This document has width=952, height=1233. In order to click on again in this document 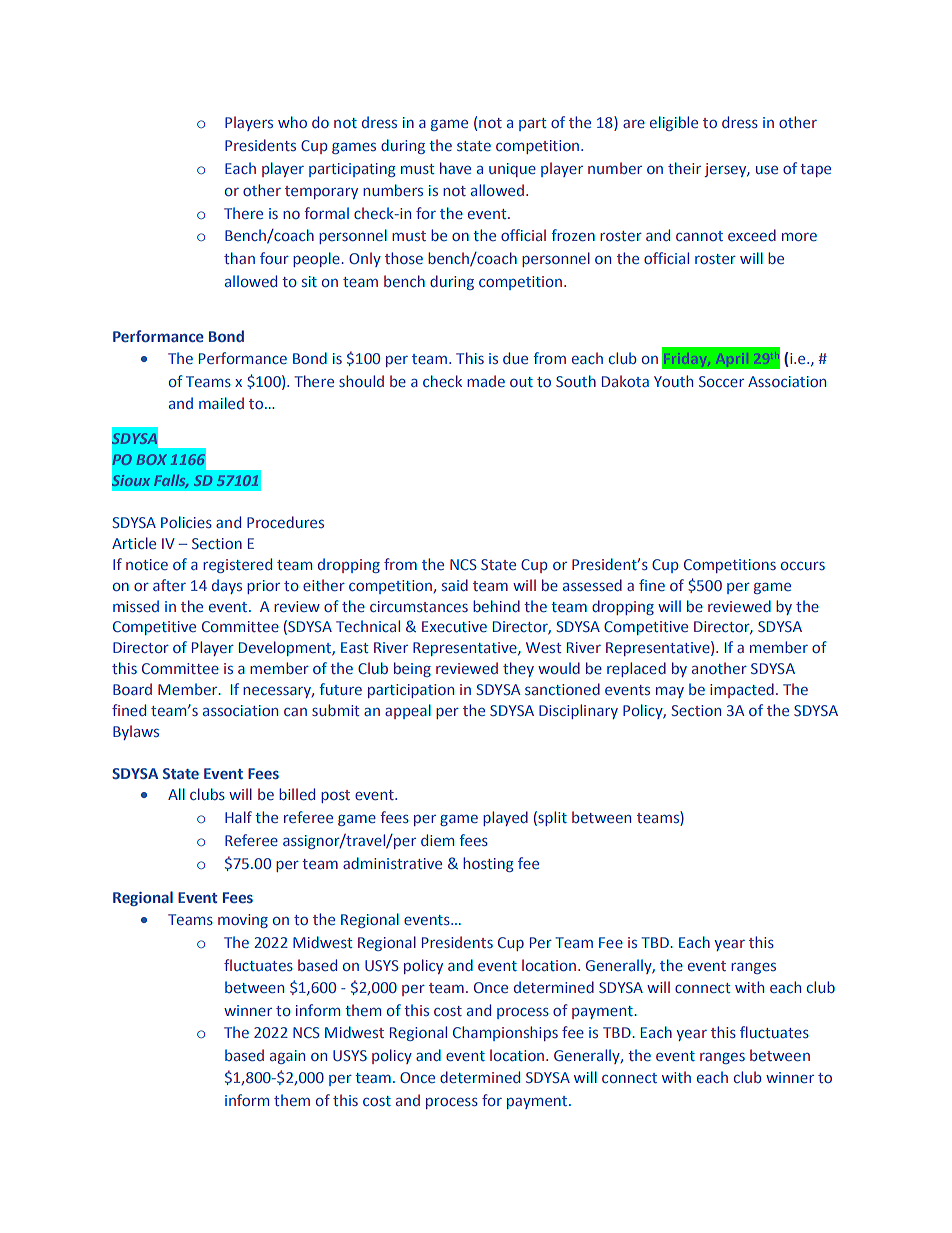, I will do `click(287, 1057)`.
